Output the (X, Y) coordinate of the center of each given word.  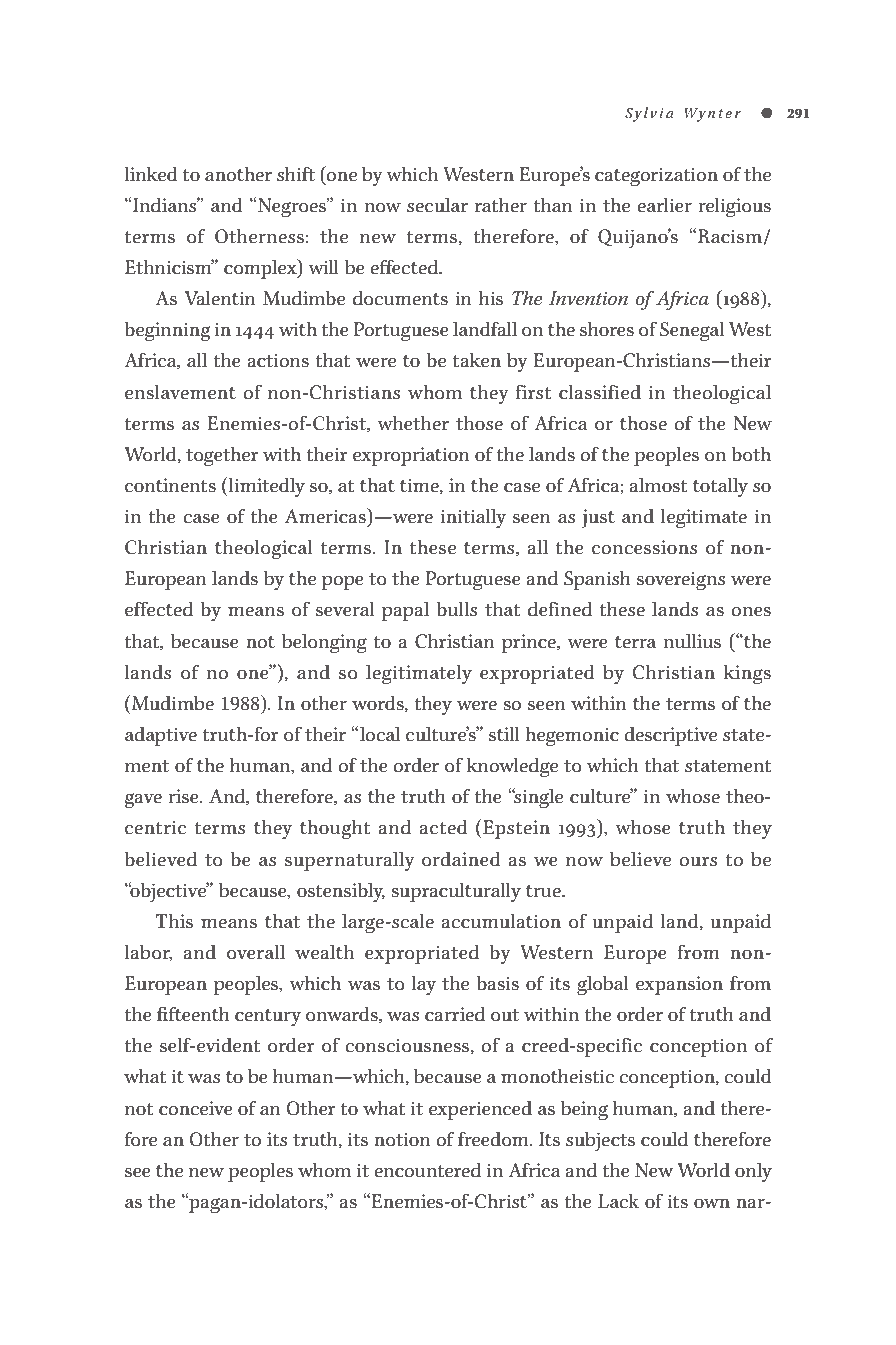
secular (437, 205)
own (712, 1204)
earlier (664, 205)
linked (151, 174)
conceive (196, 1108)
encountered (427, 1170)
